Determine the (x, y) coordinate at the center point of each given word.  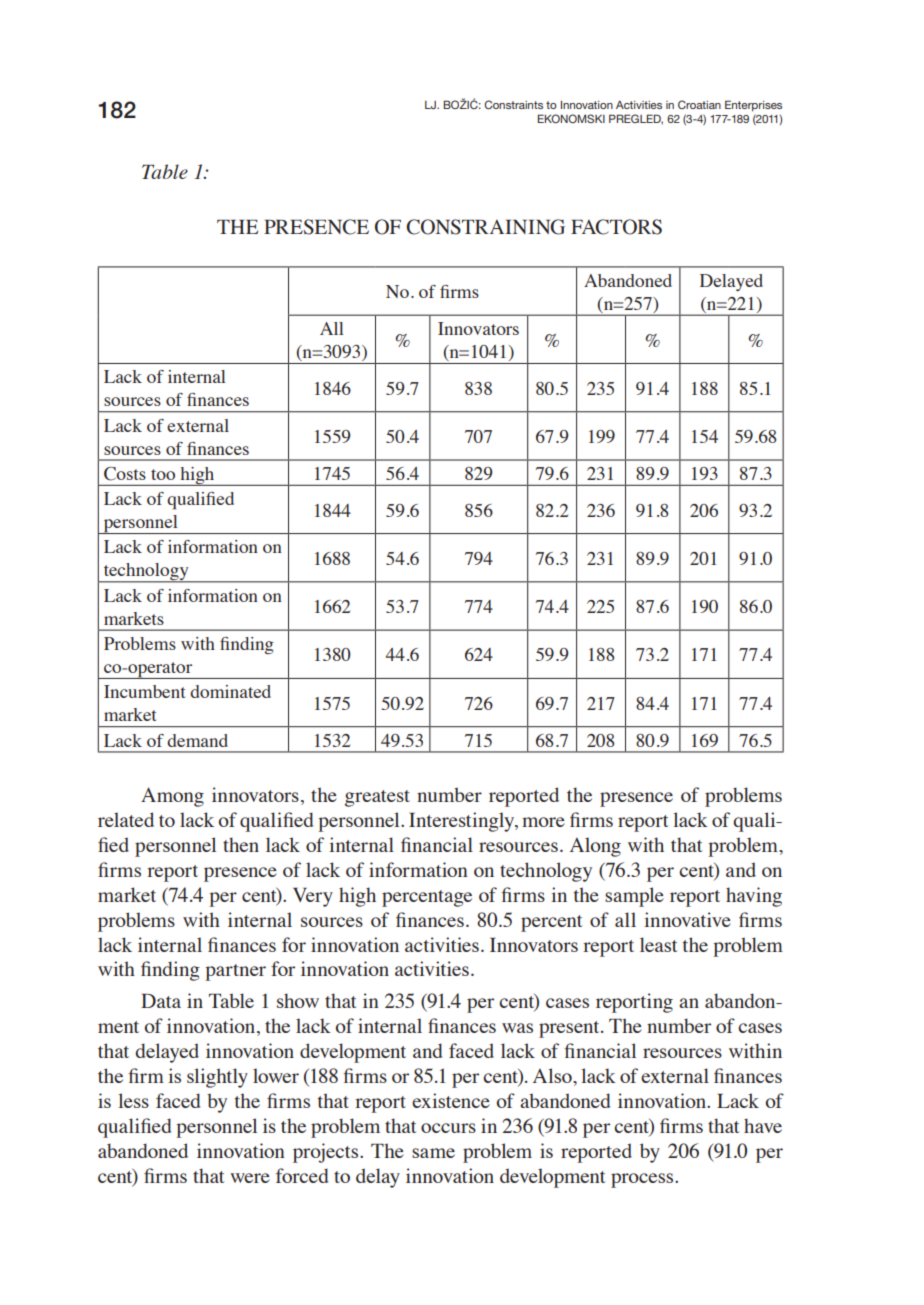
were (250, 1178)
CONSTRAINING (485, 227)
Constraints (513, 104)
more (543, 822)
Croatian (699, 104)
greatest (377, 798)
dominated (230, 691)
